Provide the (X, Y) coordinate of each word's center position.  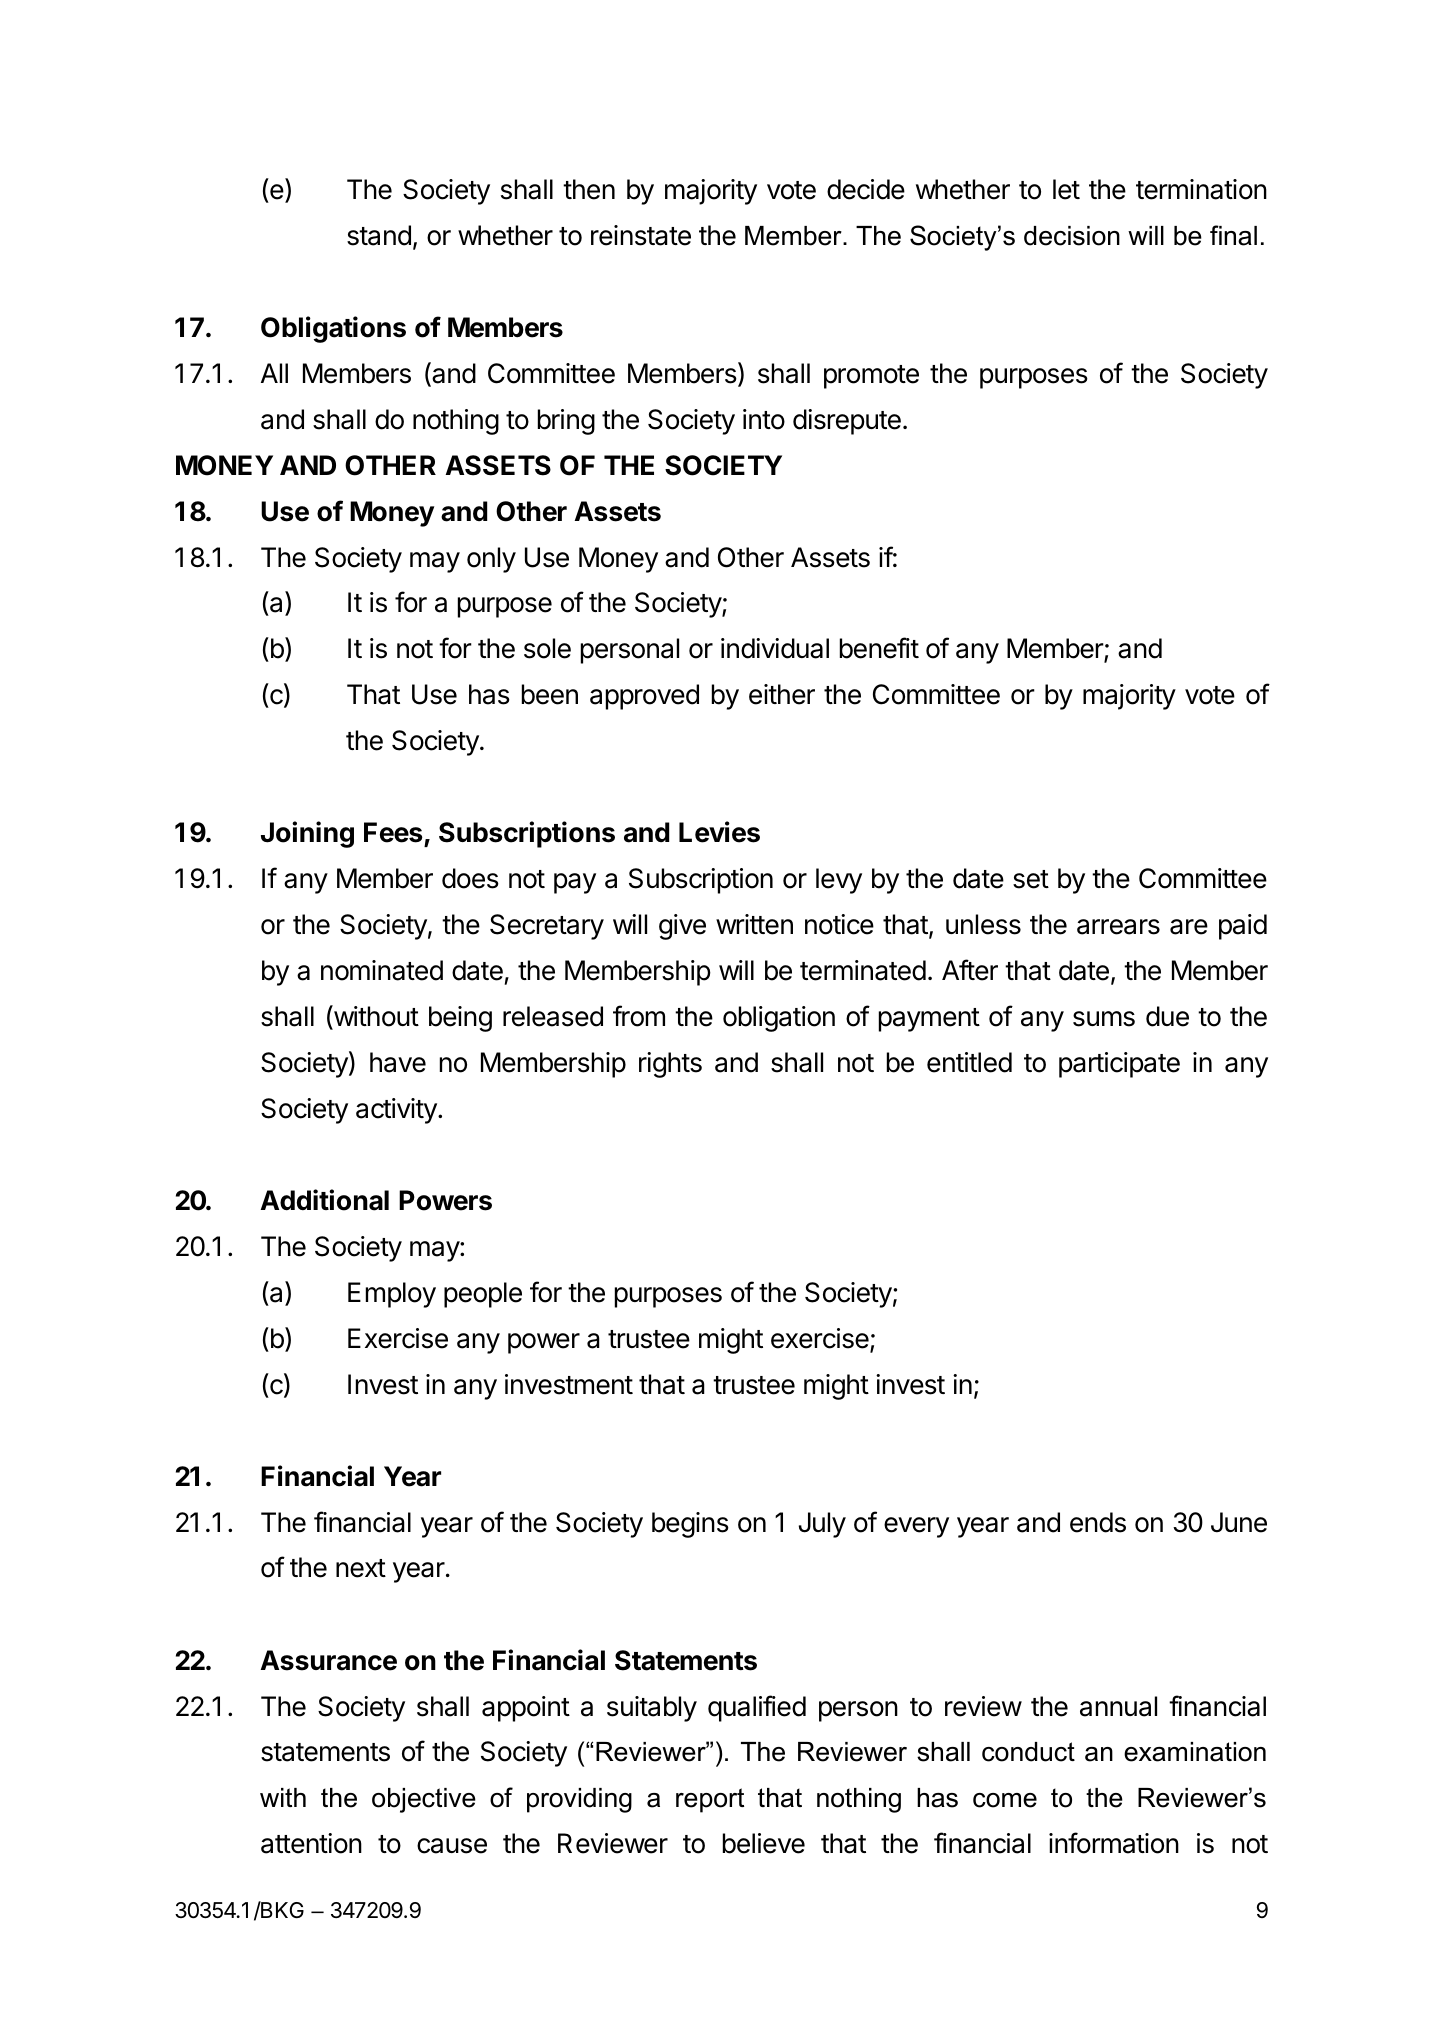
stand (379, 235)
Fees (394, 834)
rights (670, 1065)
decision (1072, 236)
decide (866, 189)
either (782, 694)
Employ (392, 1295)
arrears (1118, 927)
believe (764, 1843)
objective (424, 1800)
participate (1119, 1065)
